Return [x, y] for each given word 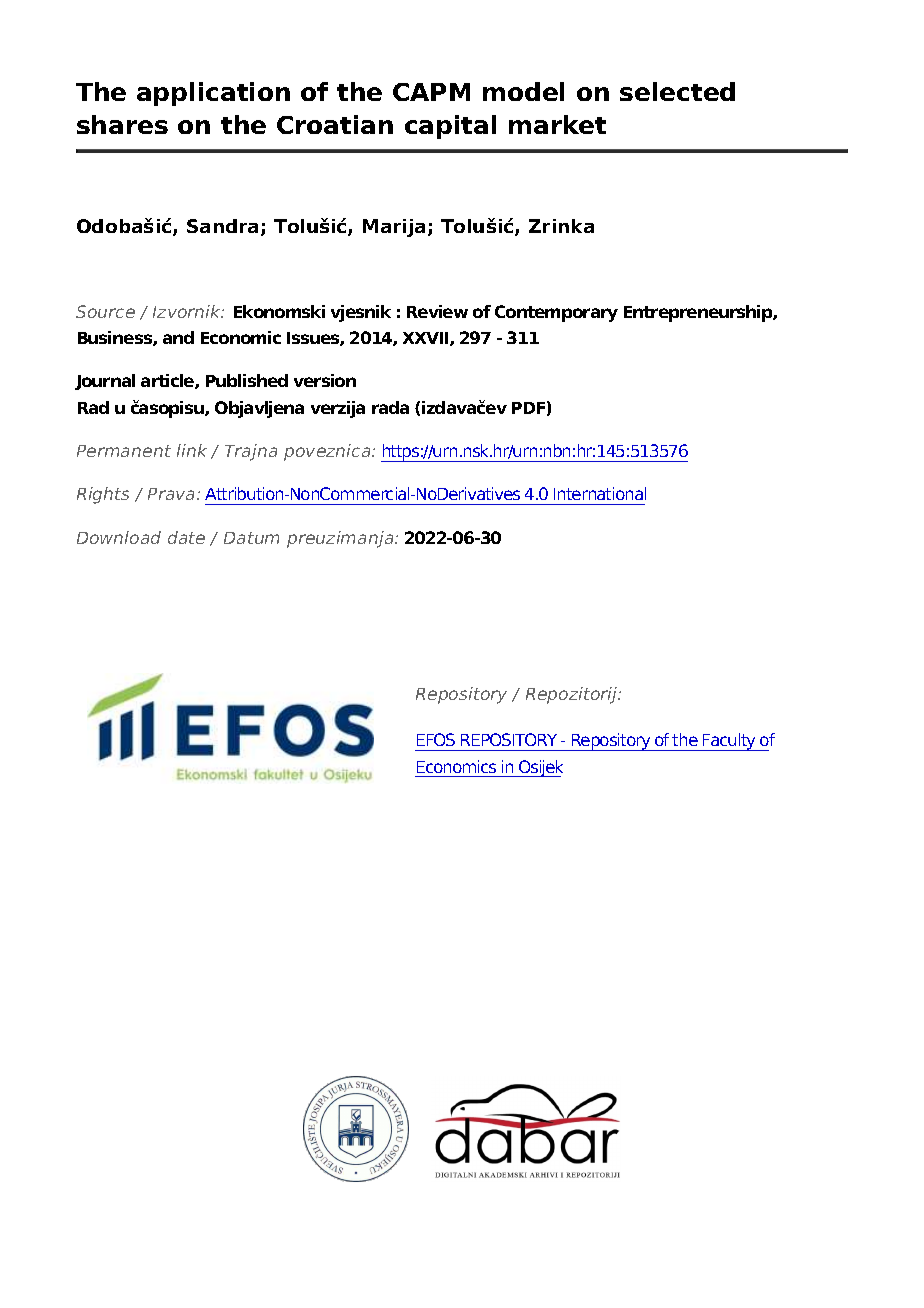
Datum [251, 538]
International [600, 493]
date [186, 537]
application [213, 94]
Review [437, 311]
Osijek [540, 768]
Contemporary [556, 313]
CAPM [431, 92]
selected [677, 91]
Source [105, 311]
